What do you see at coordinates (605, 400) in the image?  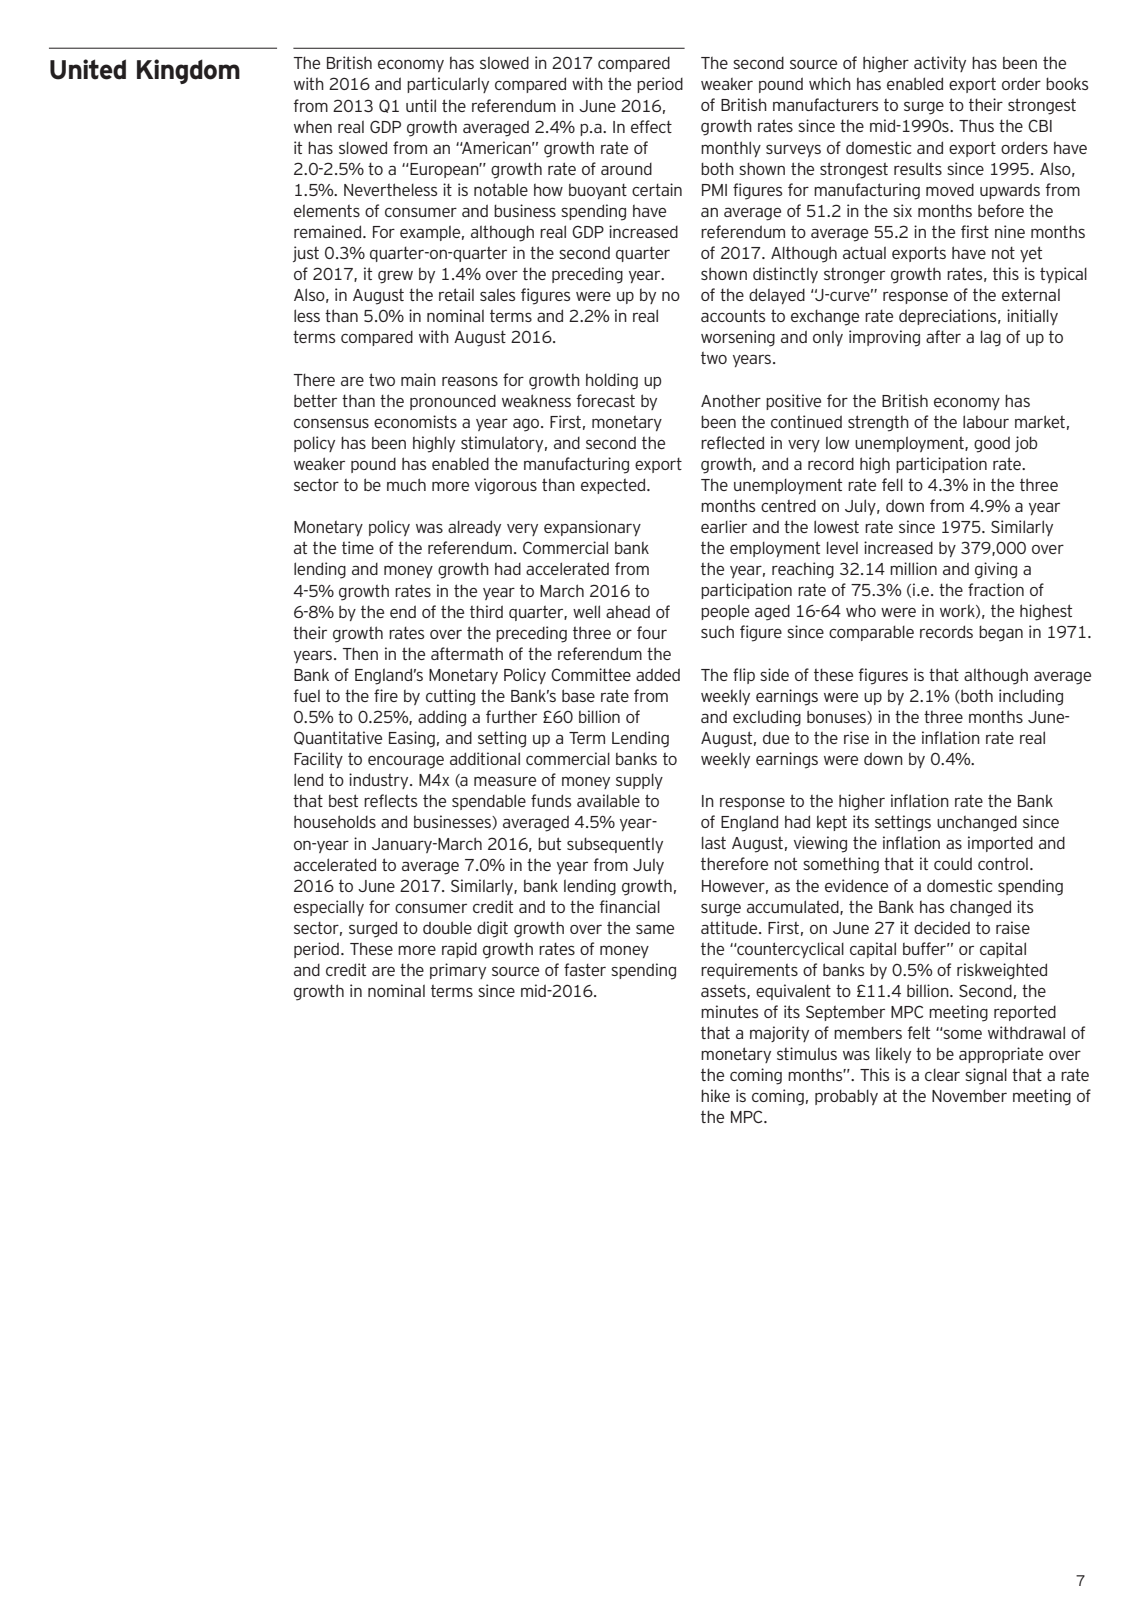 I see `forecast` at bounding box center [605, 400].
